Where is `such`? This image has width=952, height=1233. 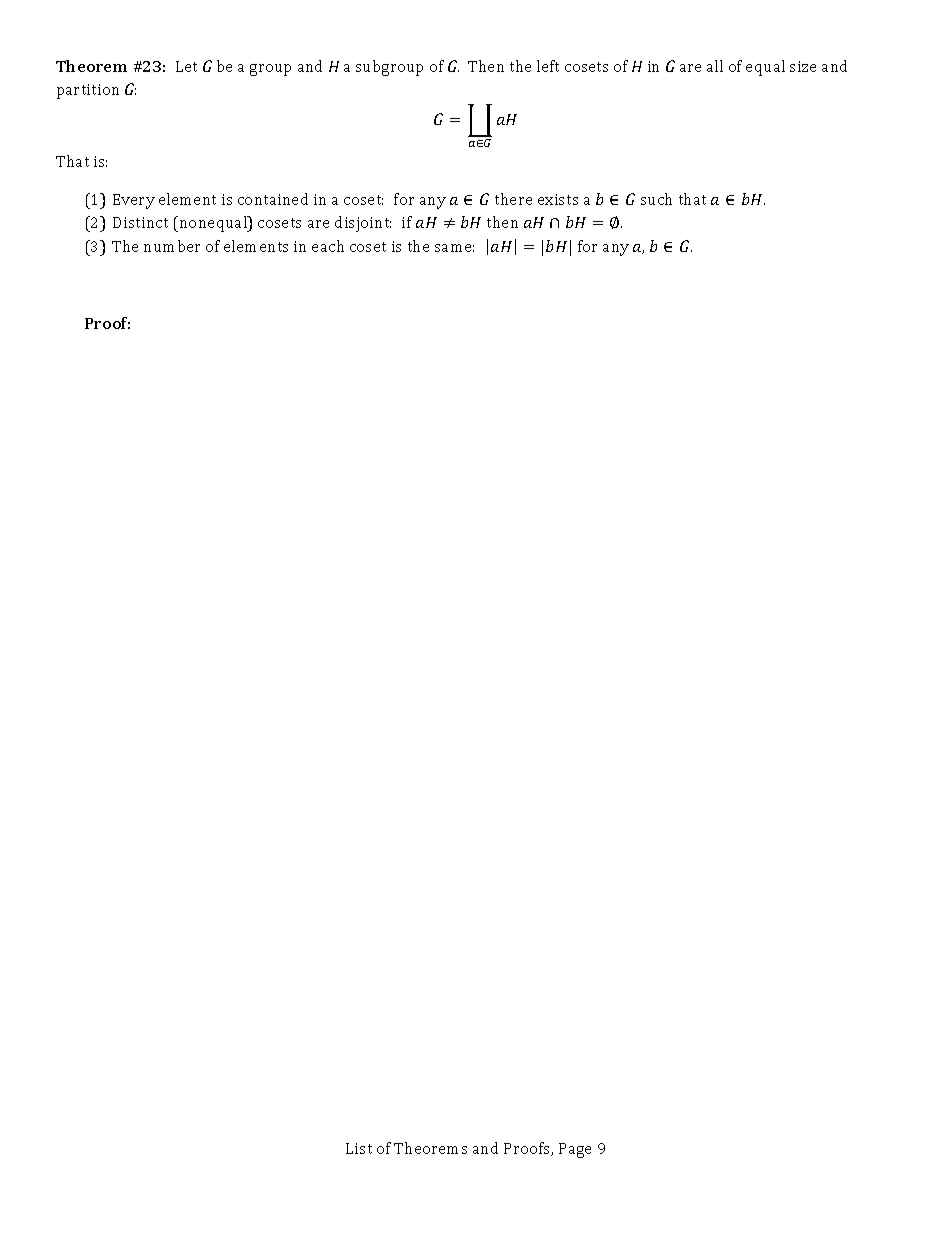
such is located at coordinates (656, 199).
